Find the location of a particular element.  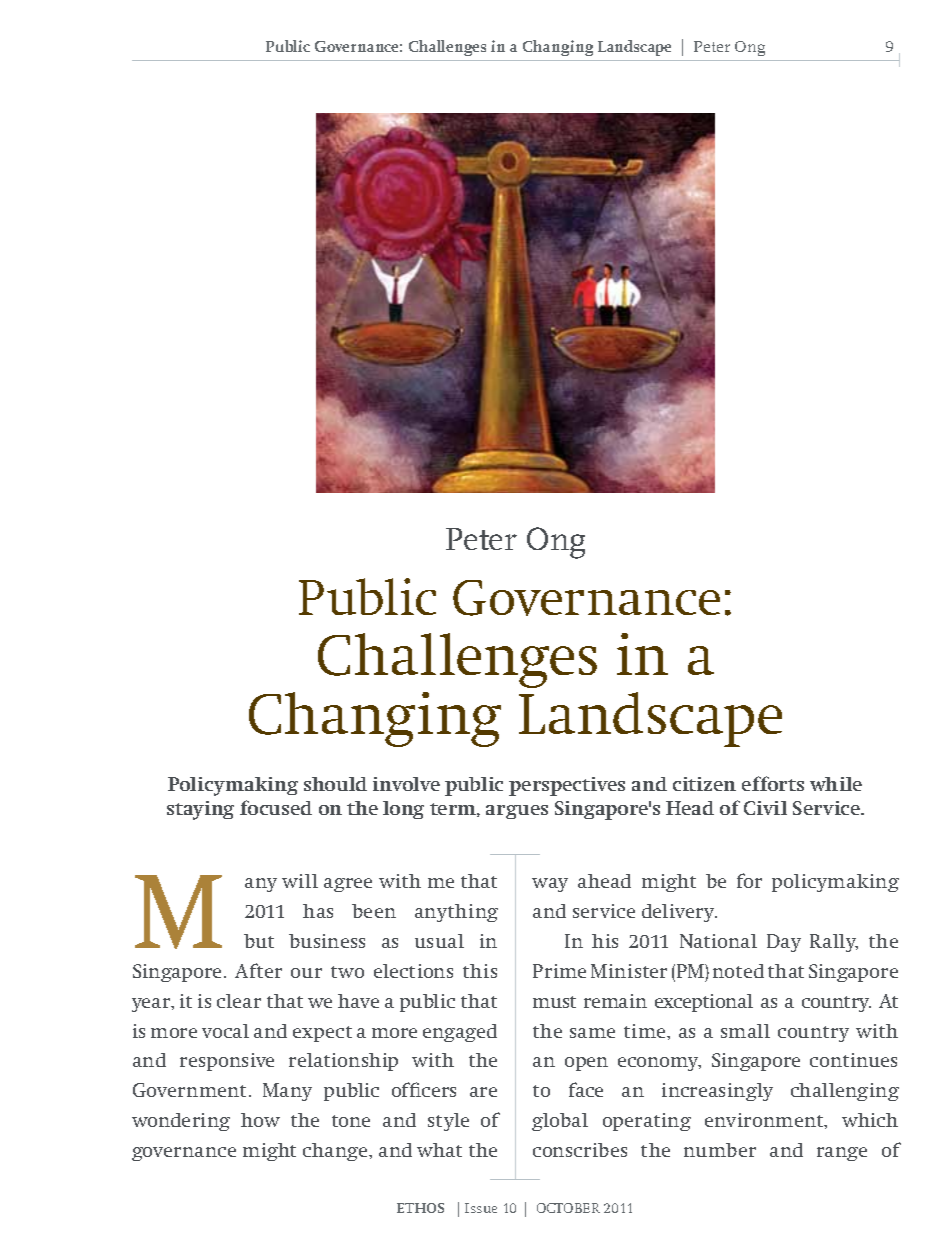

focused is located at coordinates (276, 807).
